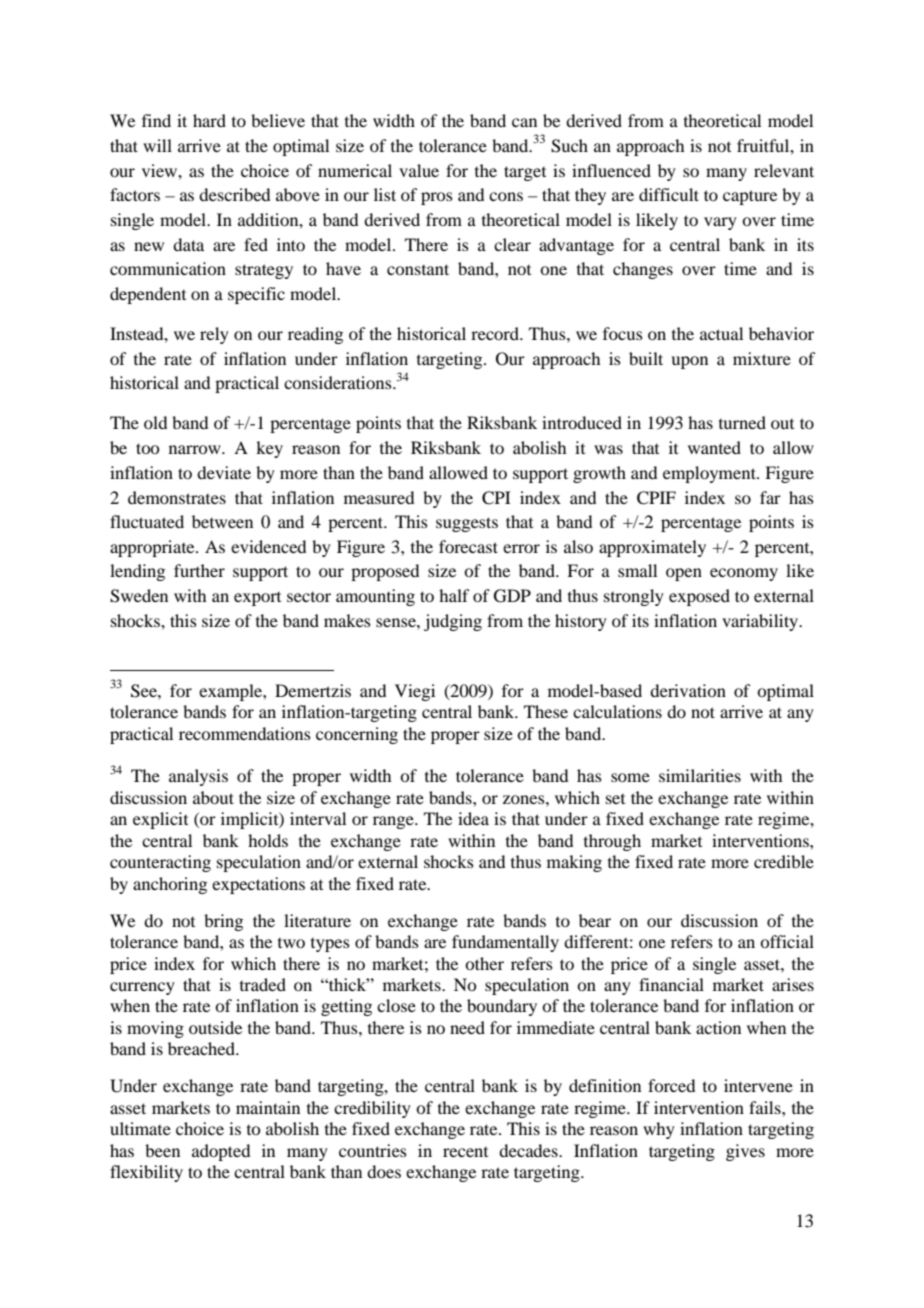 The height and width of the screenshot is (1308, 924). Describe the element at coordinates (496, 333) in the screenshot. I see `record` at that location.
